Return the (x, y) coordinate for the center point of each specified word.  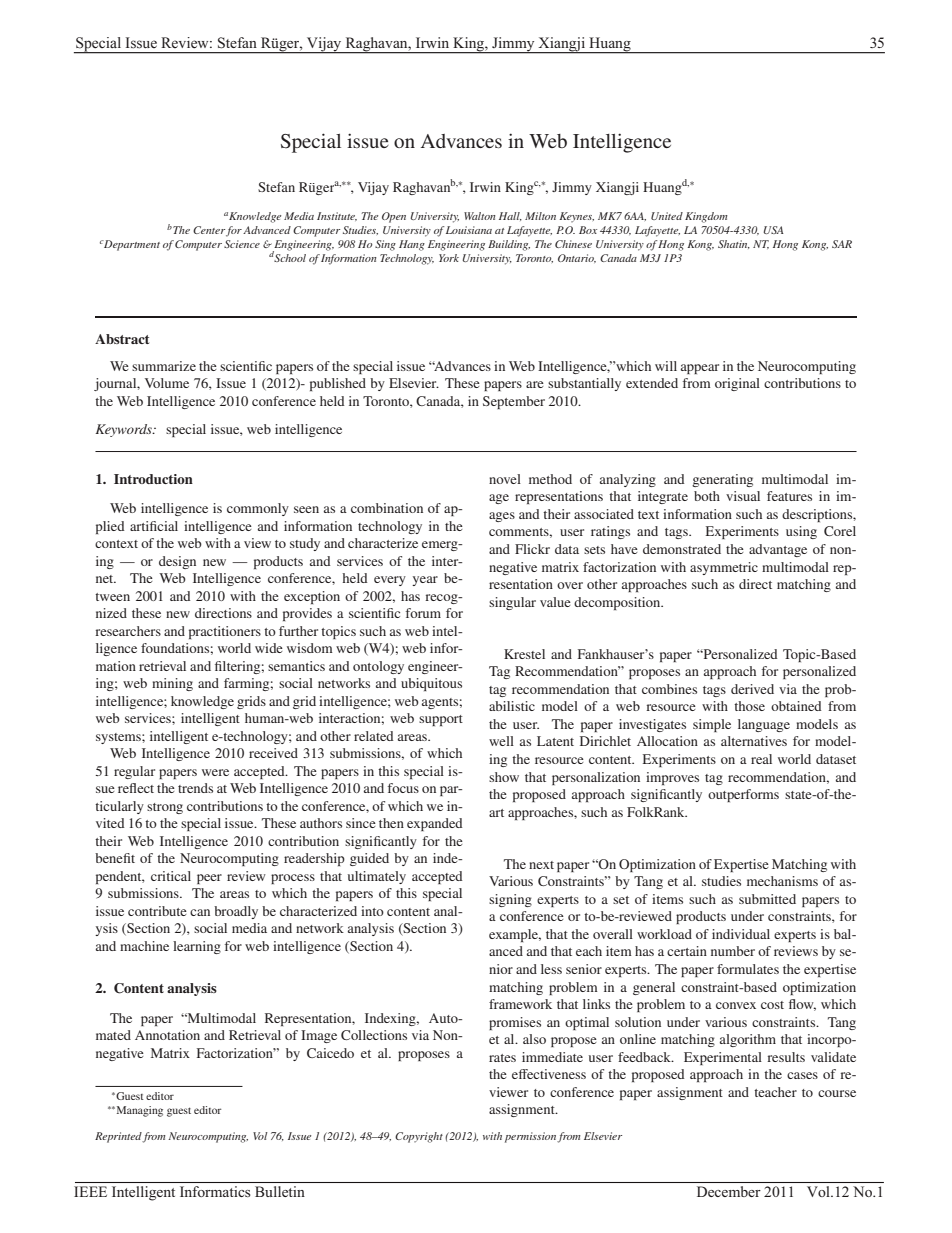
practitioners (225, 632)
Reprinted (119, 1137)
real (761, 759)
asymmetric (724, 568)
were (215, 772)
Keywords (125, 430)
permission (531, 1137)
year (425, 581)
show (504, 777)
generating (722, 480)
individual (741, 934)
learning (197, 947)
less (551, 969)
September (514, 402)
